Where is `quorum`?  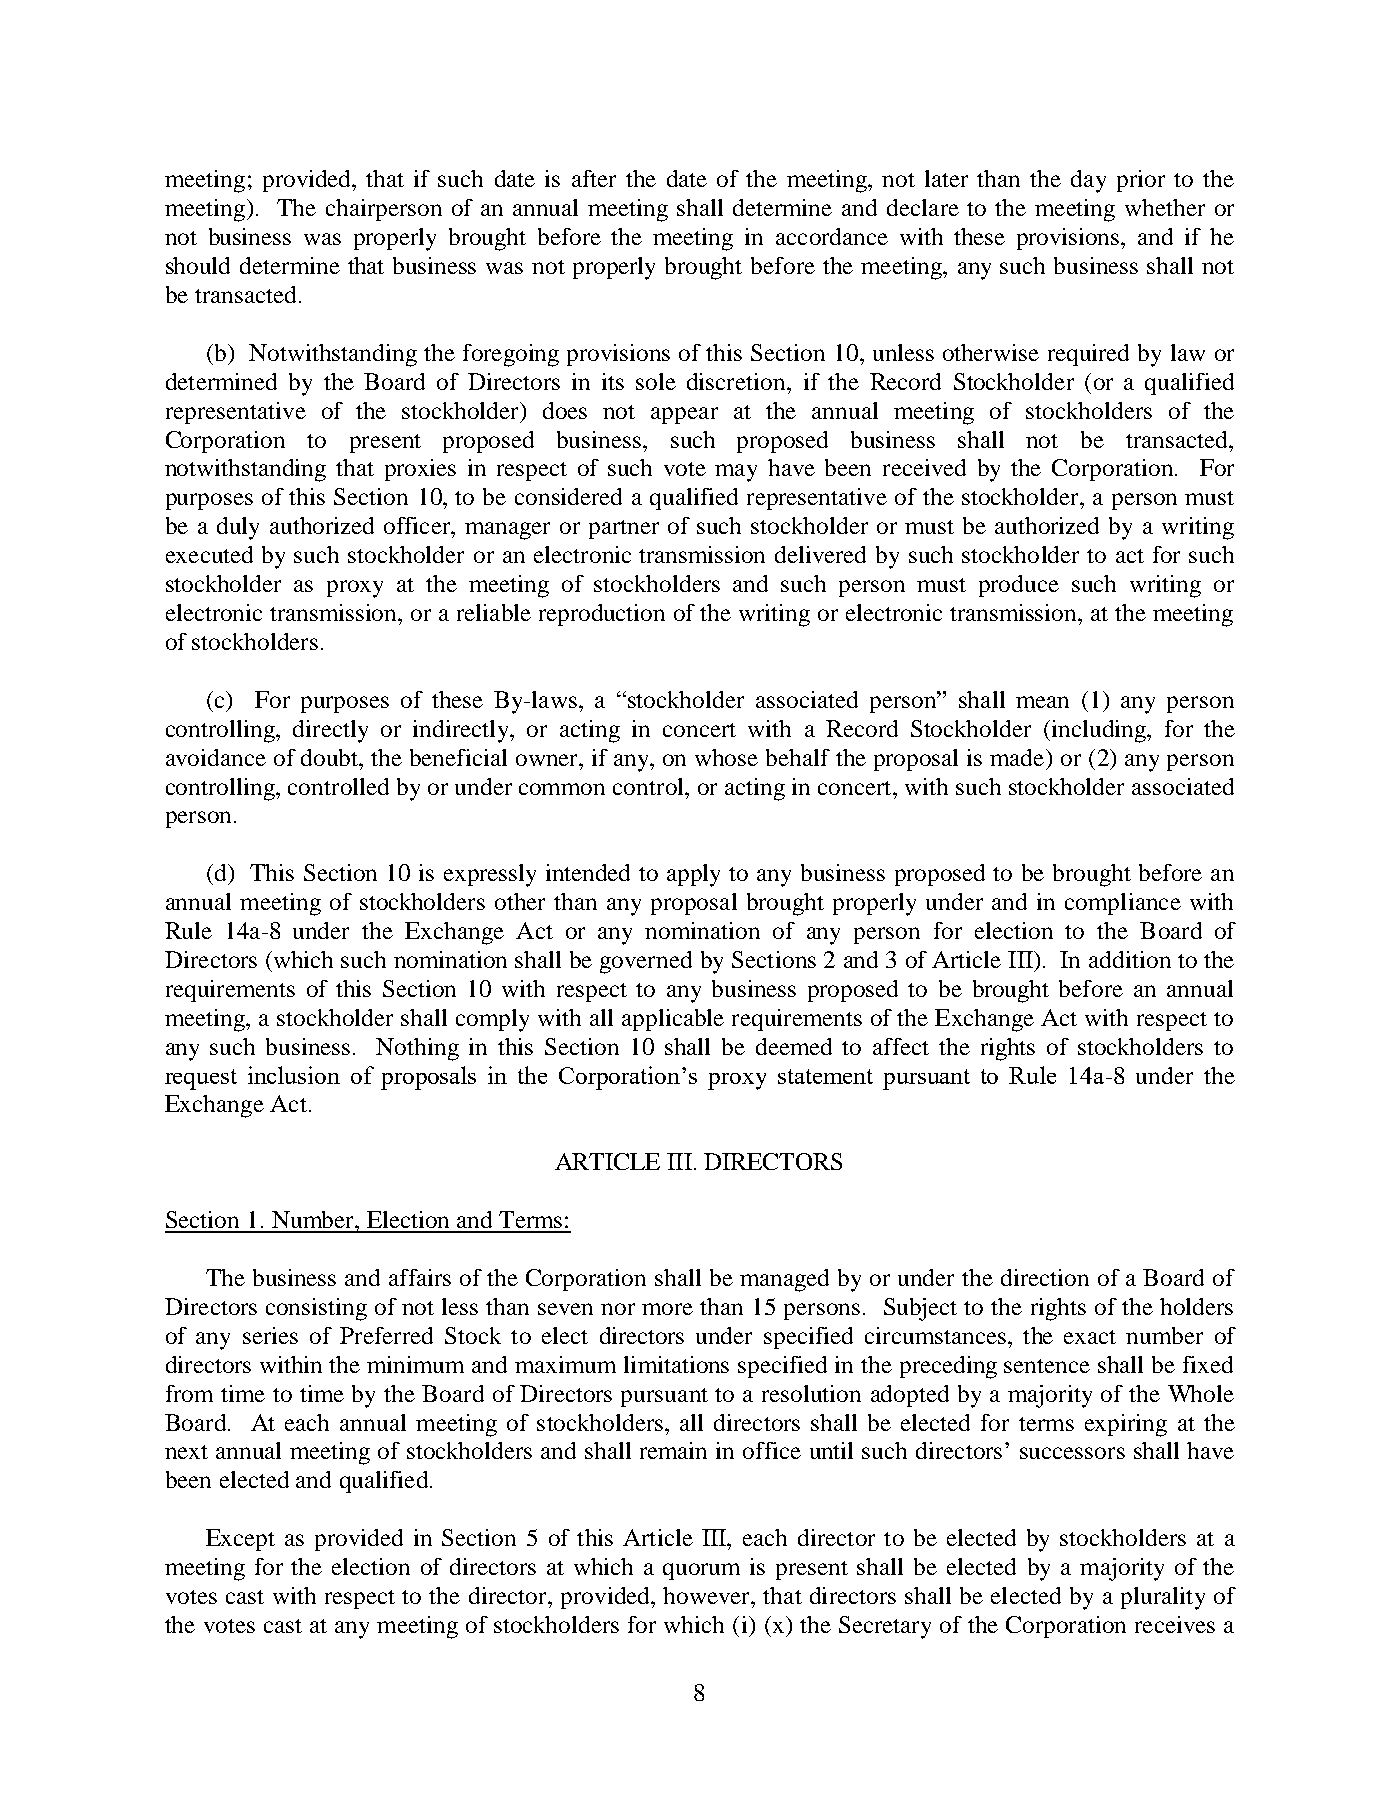 quorum is located at coordinates (701, 1571).
